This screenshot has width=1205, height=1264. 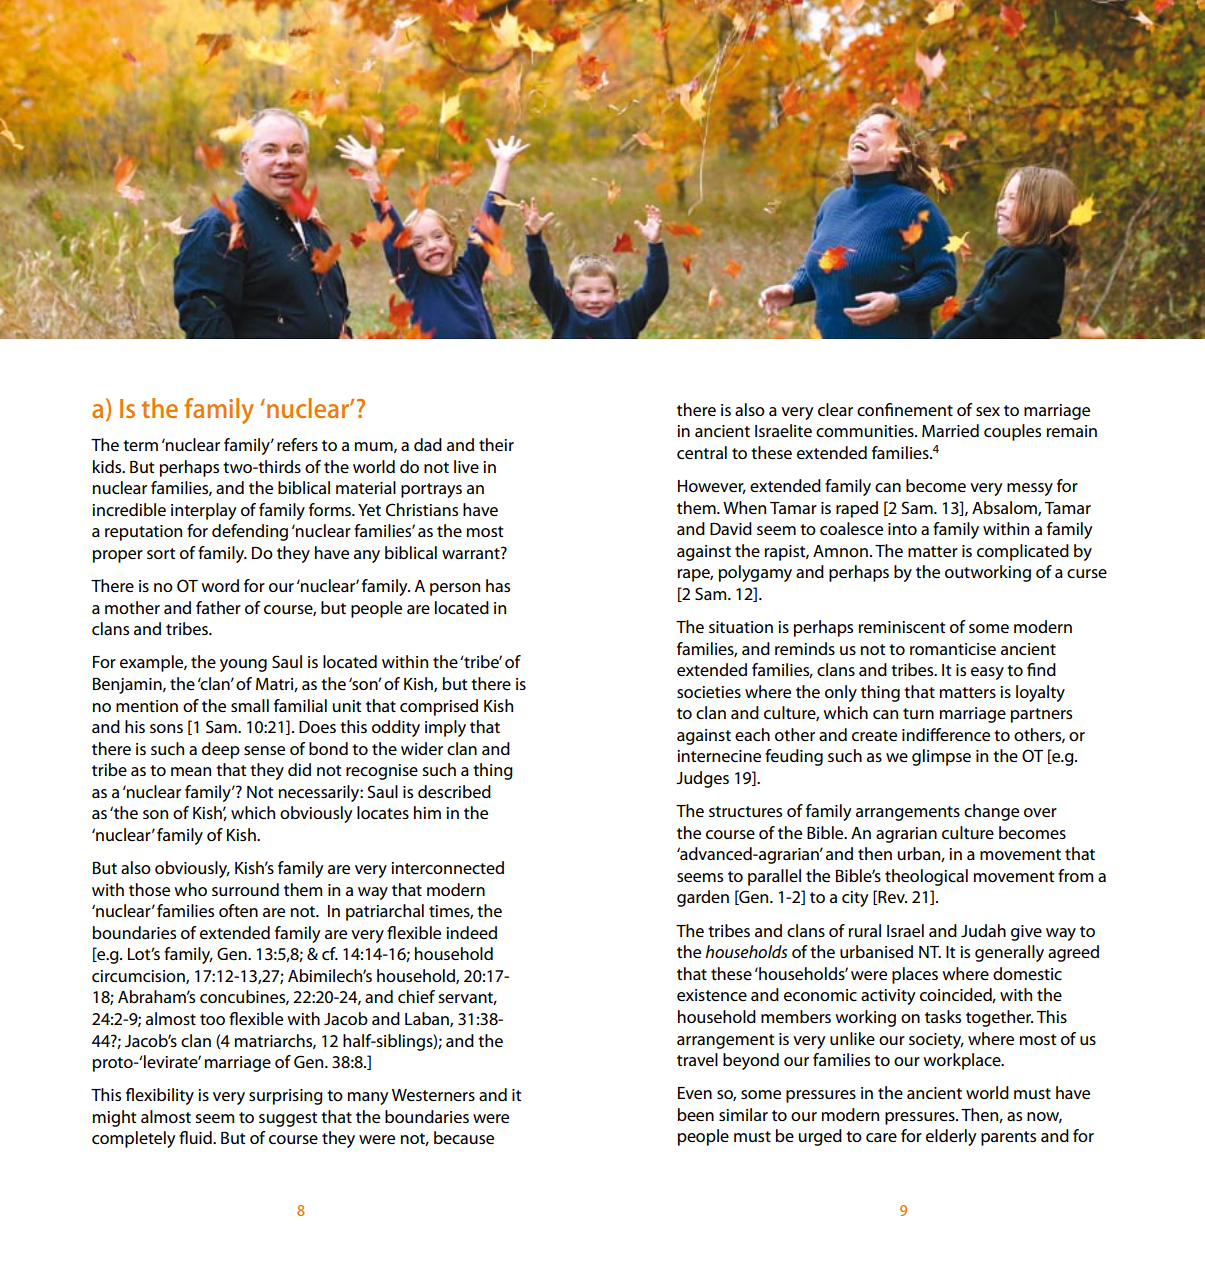 I want to click on places, so click(x=915, y=975).
